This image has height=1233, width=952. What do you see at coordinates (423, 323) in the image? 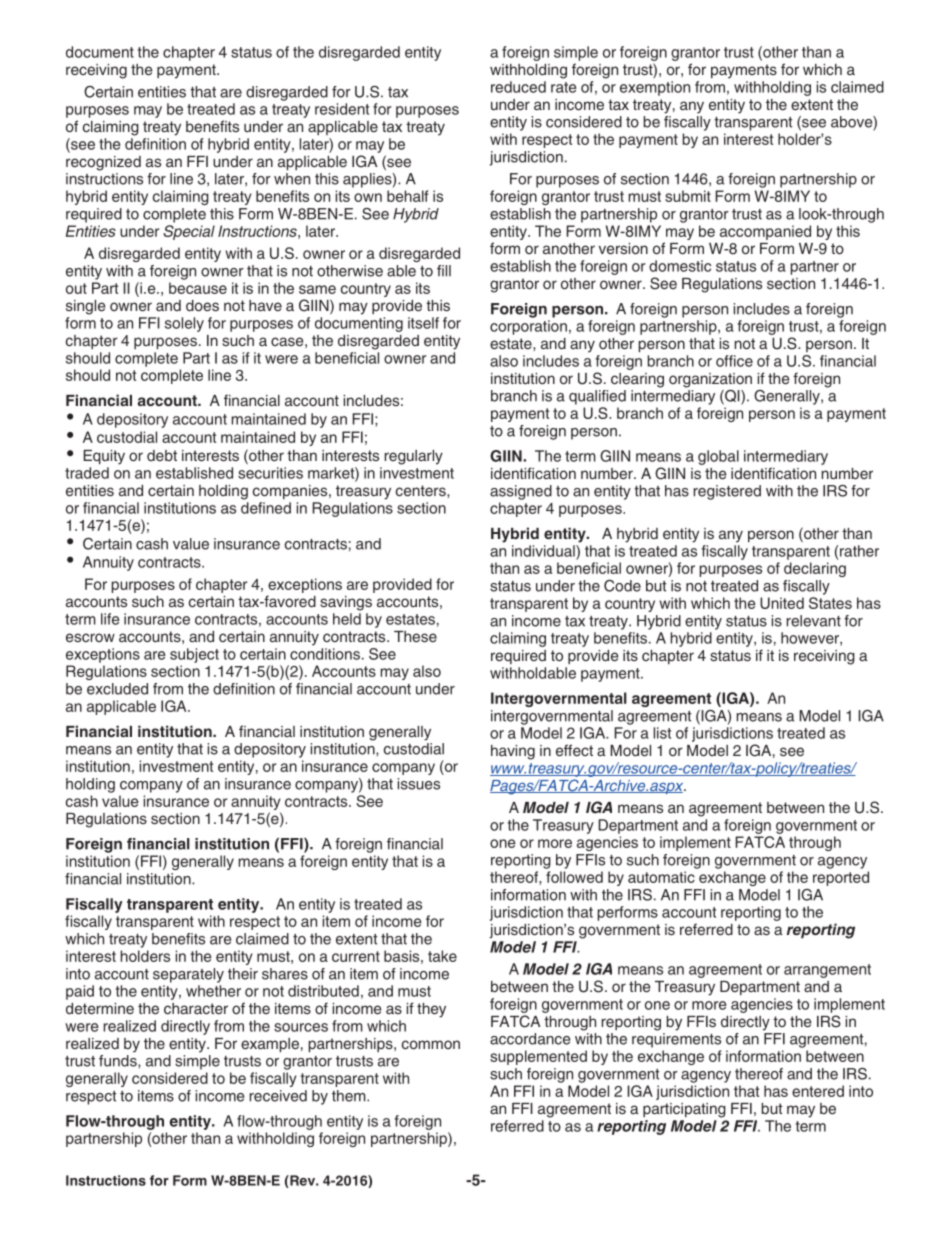
I see `itself` at bounding box center [423, 323].
